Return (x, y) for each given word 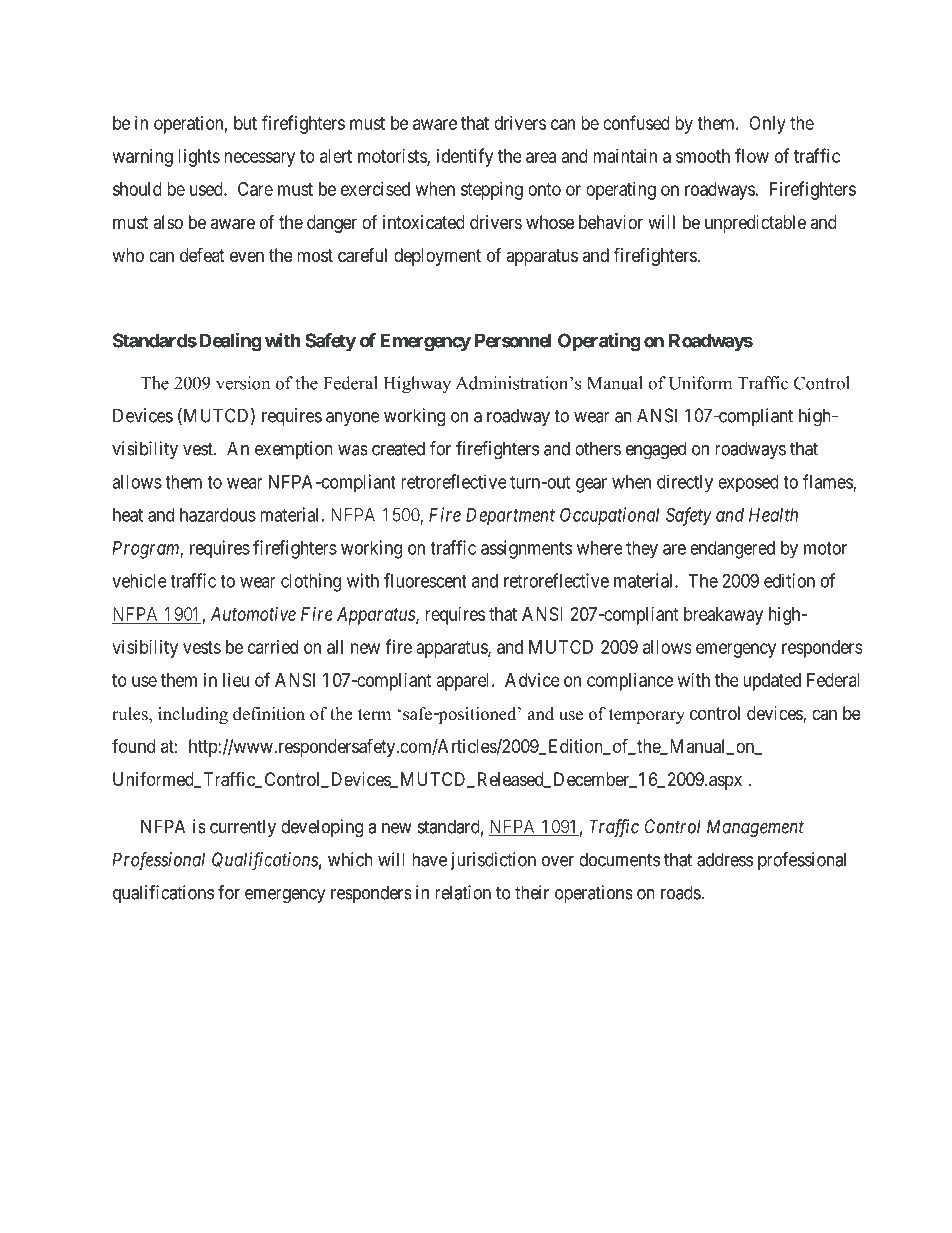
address (725, 859)
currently (243, 828)
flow (752, 155)
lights (199, 158)
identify (465, 157)
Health (773, 515)
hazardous (218, 515)
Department (510, 517)
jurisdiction (493, 861)
